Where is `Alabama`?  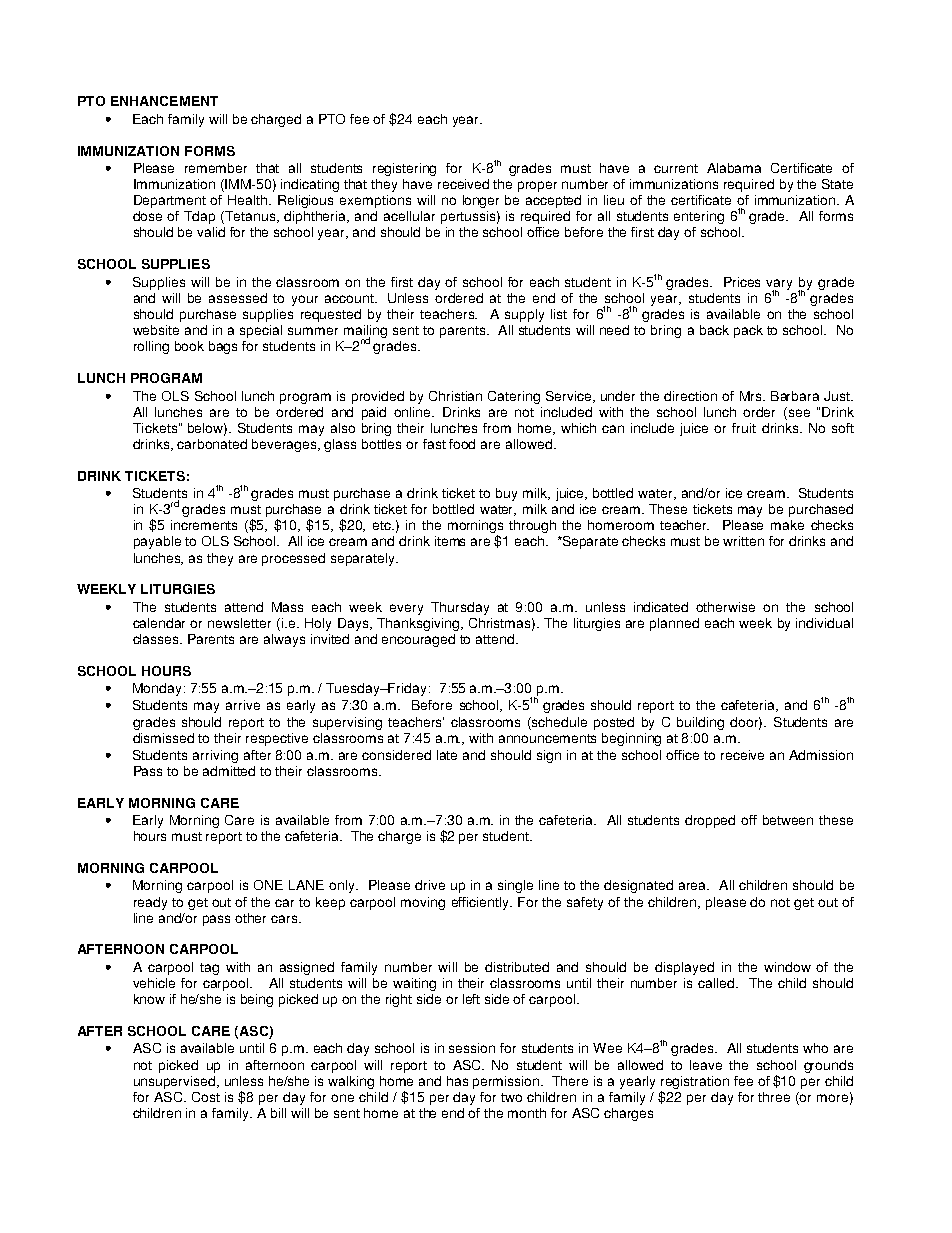
Alabama is located at coordinates (734, 168).
